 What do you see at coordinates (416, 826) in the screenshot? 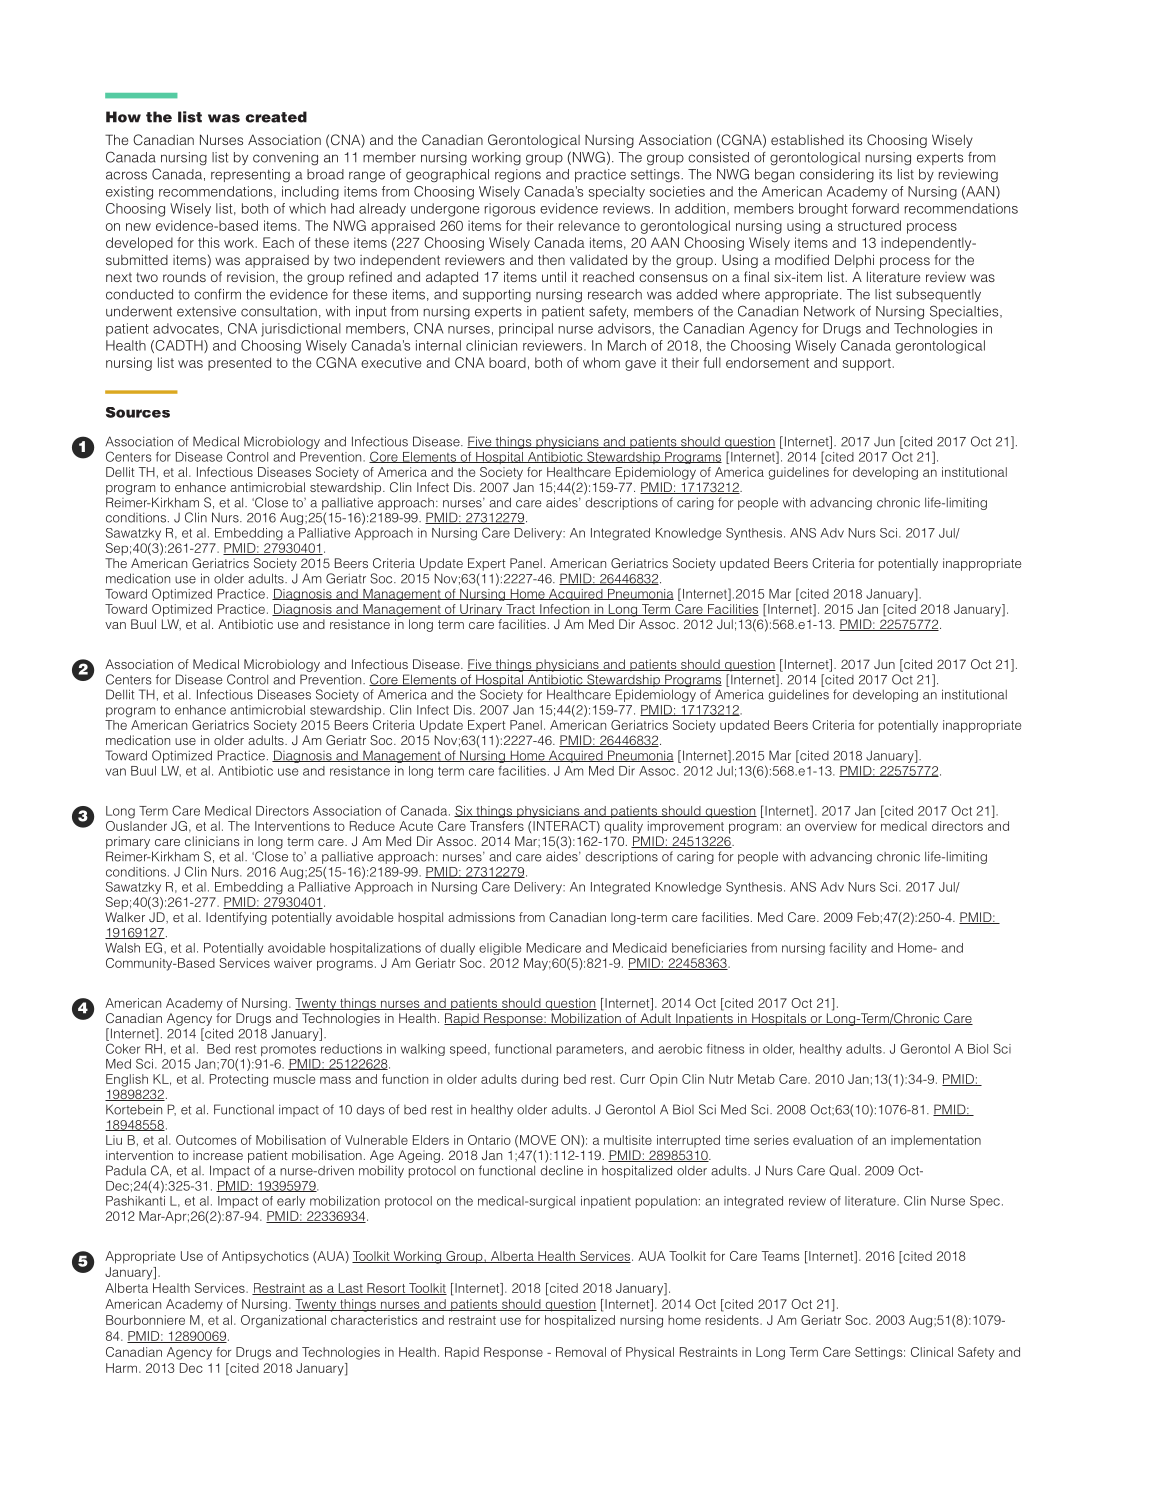
I see `Acute` at bounding box center [416, 826].
